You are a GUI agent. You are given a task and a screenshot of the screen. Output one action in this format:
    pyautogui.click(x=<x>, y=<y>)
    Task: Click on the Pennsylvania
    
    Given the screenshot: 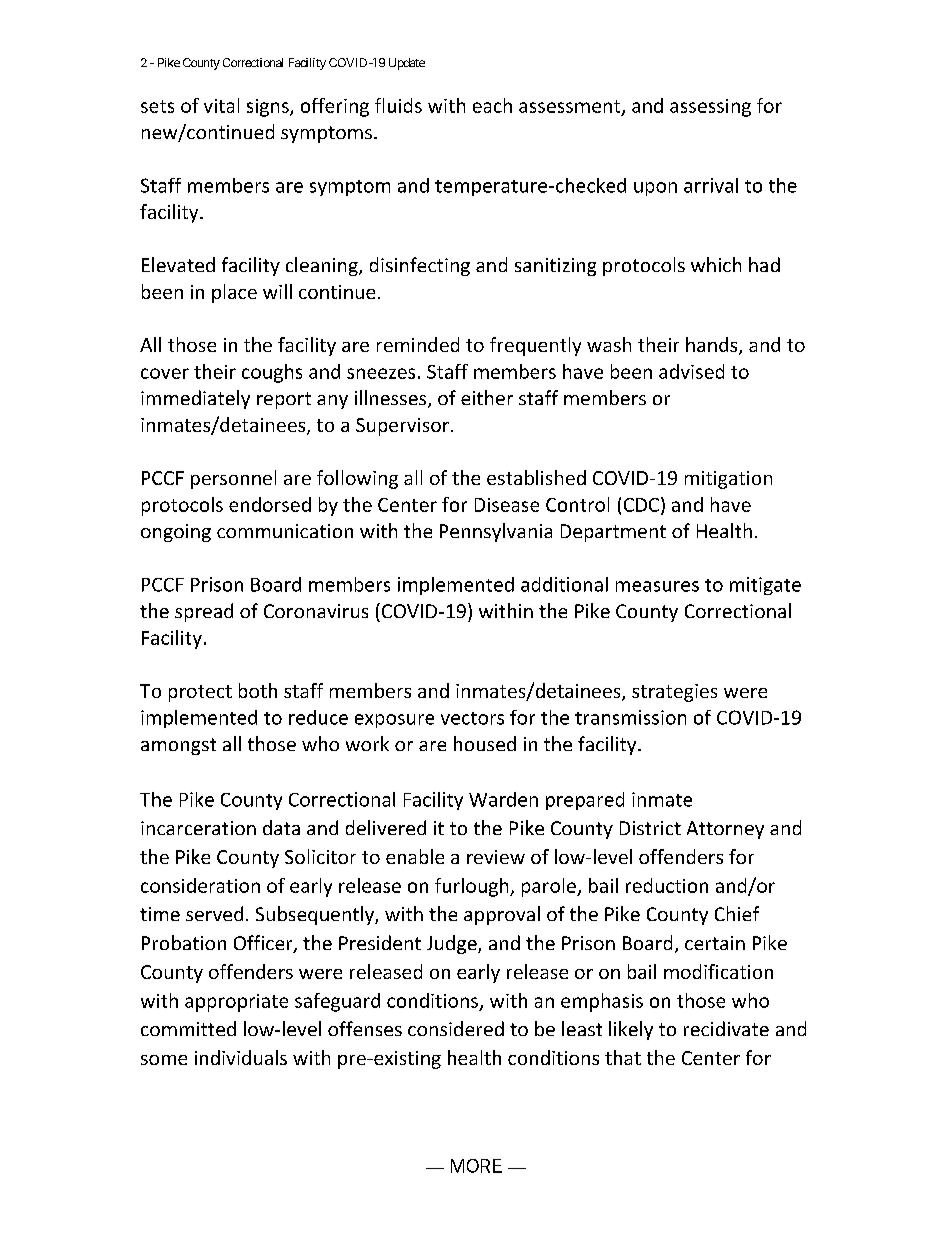 What is the action you would take?
    pyautogui.click(x=496, y=532)
